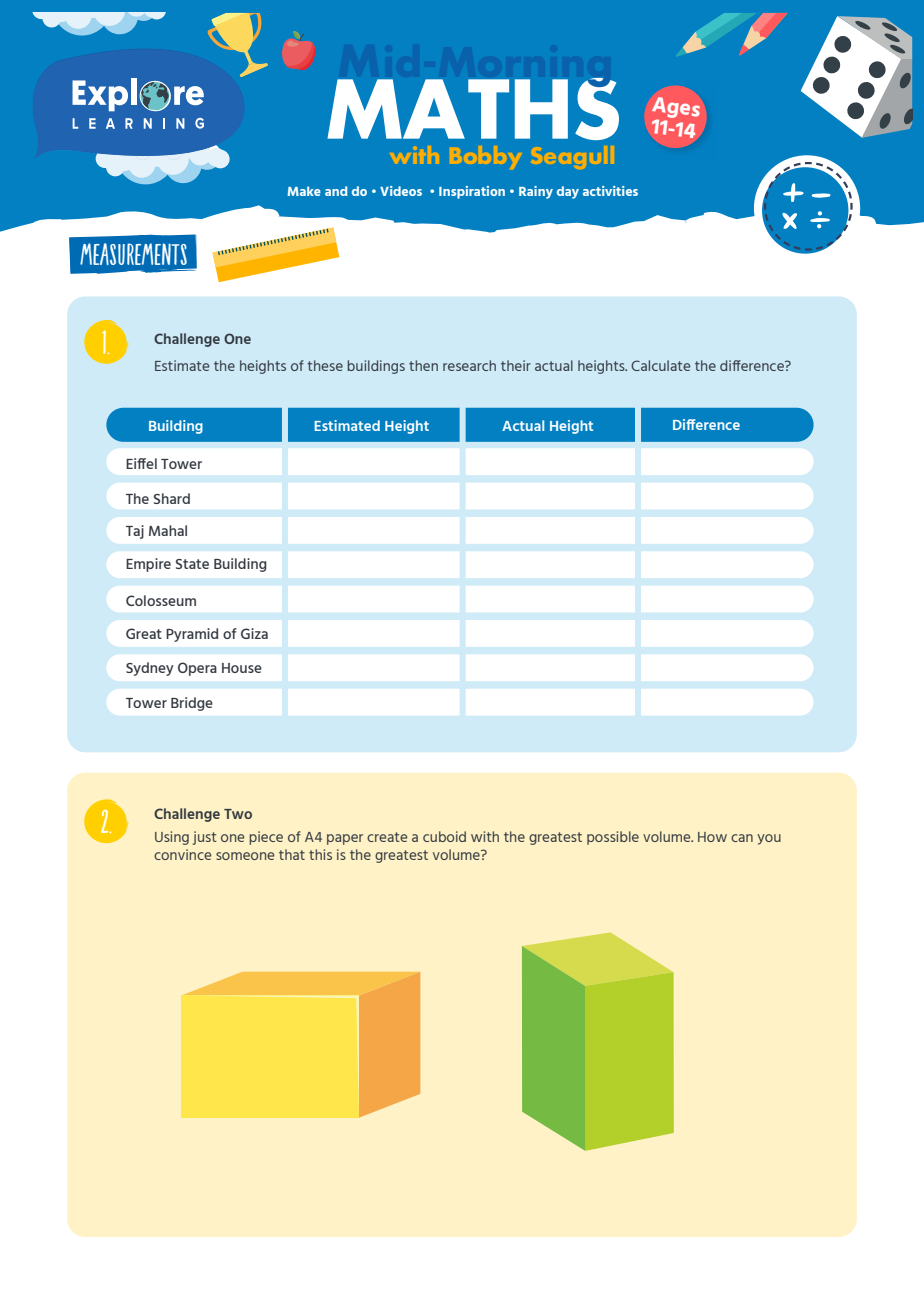 The image size is (924, 1297). What do you see at coordinates (742, 838) in the screenshot?
I see `can` at bounding box center [742, 838].
